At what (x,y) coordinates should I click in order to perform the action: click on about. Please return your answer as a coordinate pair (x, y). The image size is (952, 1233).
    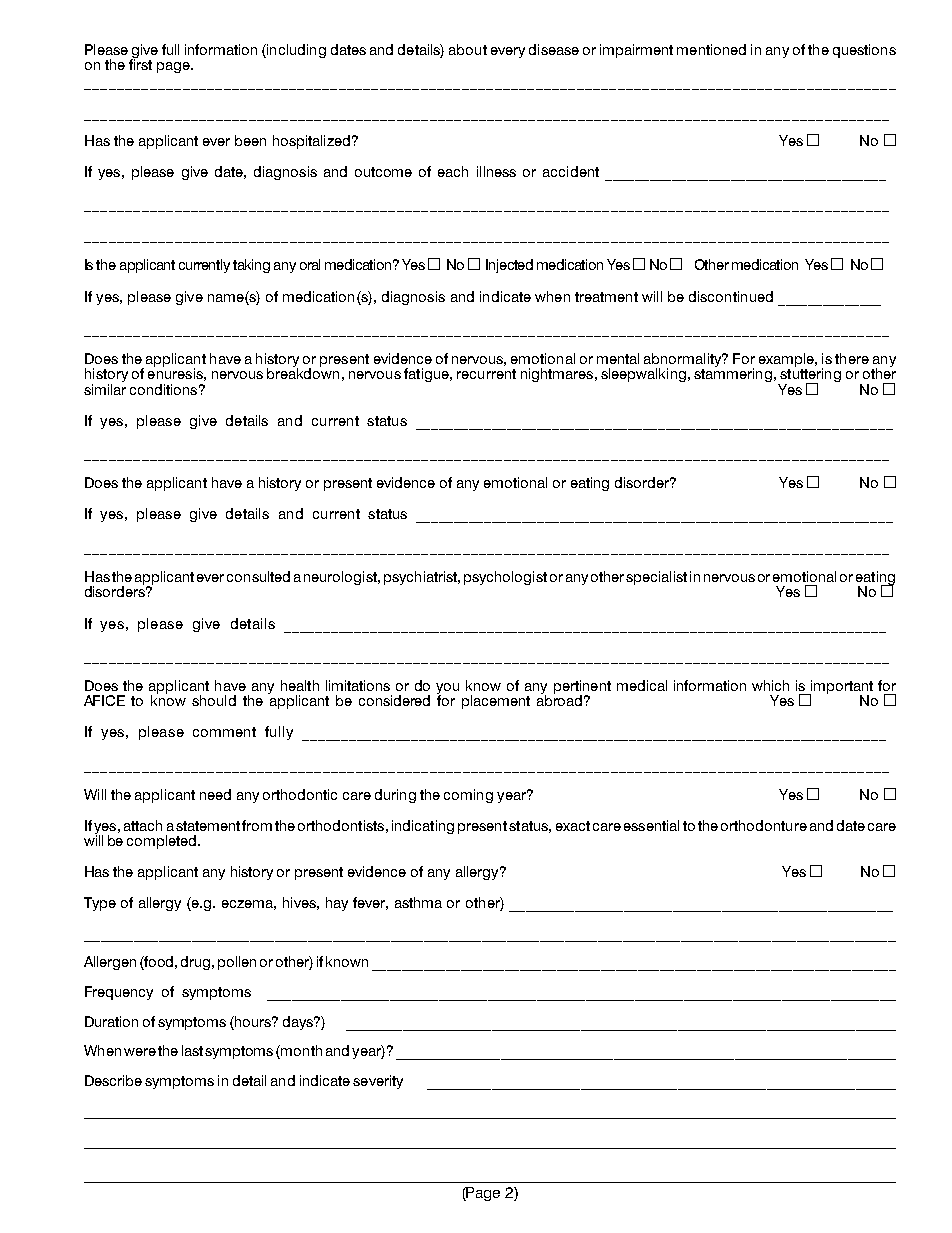
    Looking at the image, I should click on (468, 49).
